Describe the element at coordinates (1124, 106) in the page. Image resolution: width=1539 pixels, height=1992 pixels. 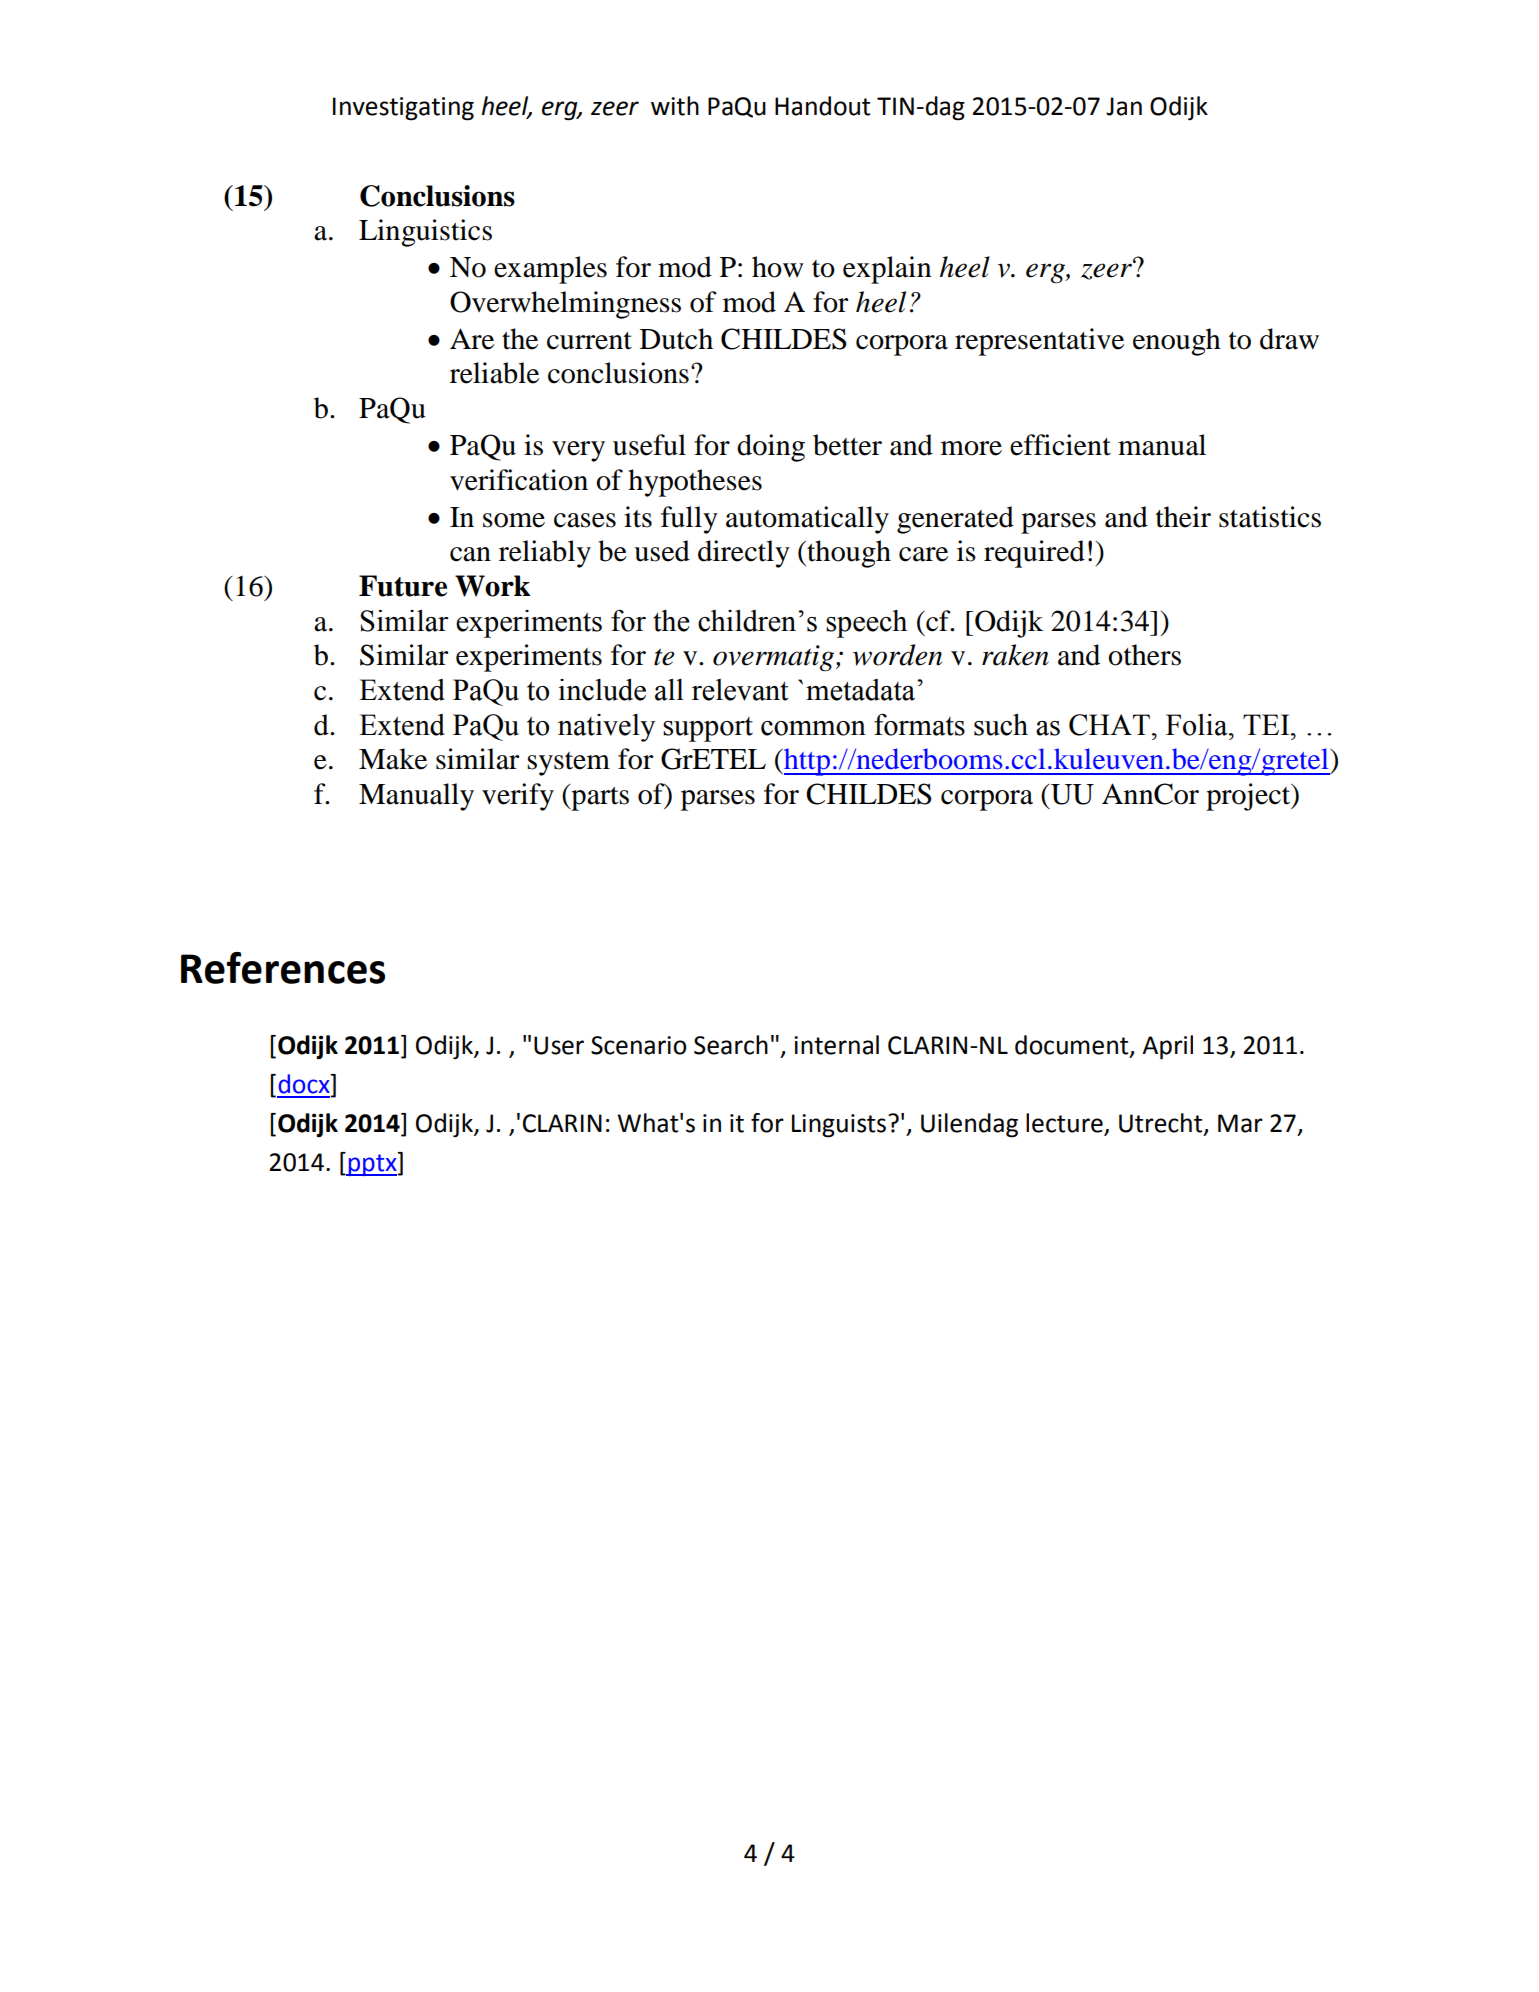
I see `Jan` at that location.
